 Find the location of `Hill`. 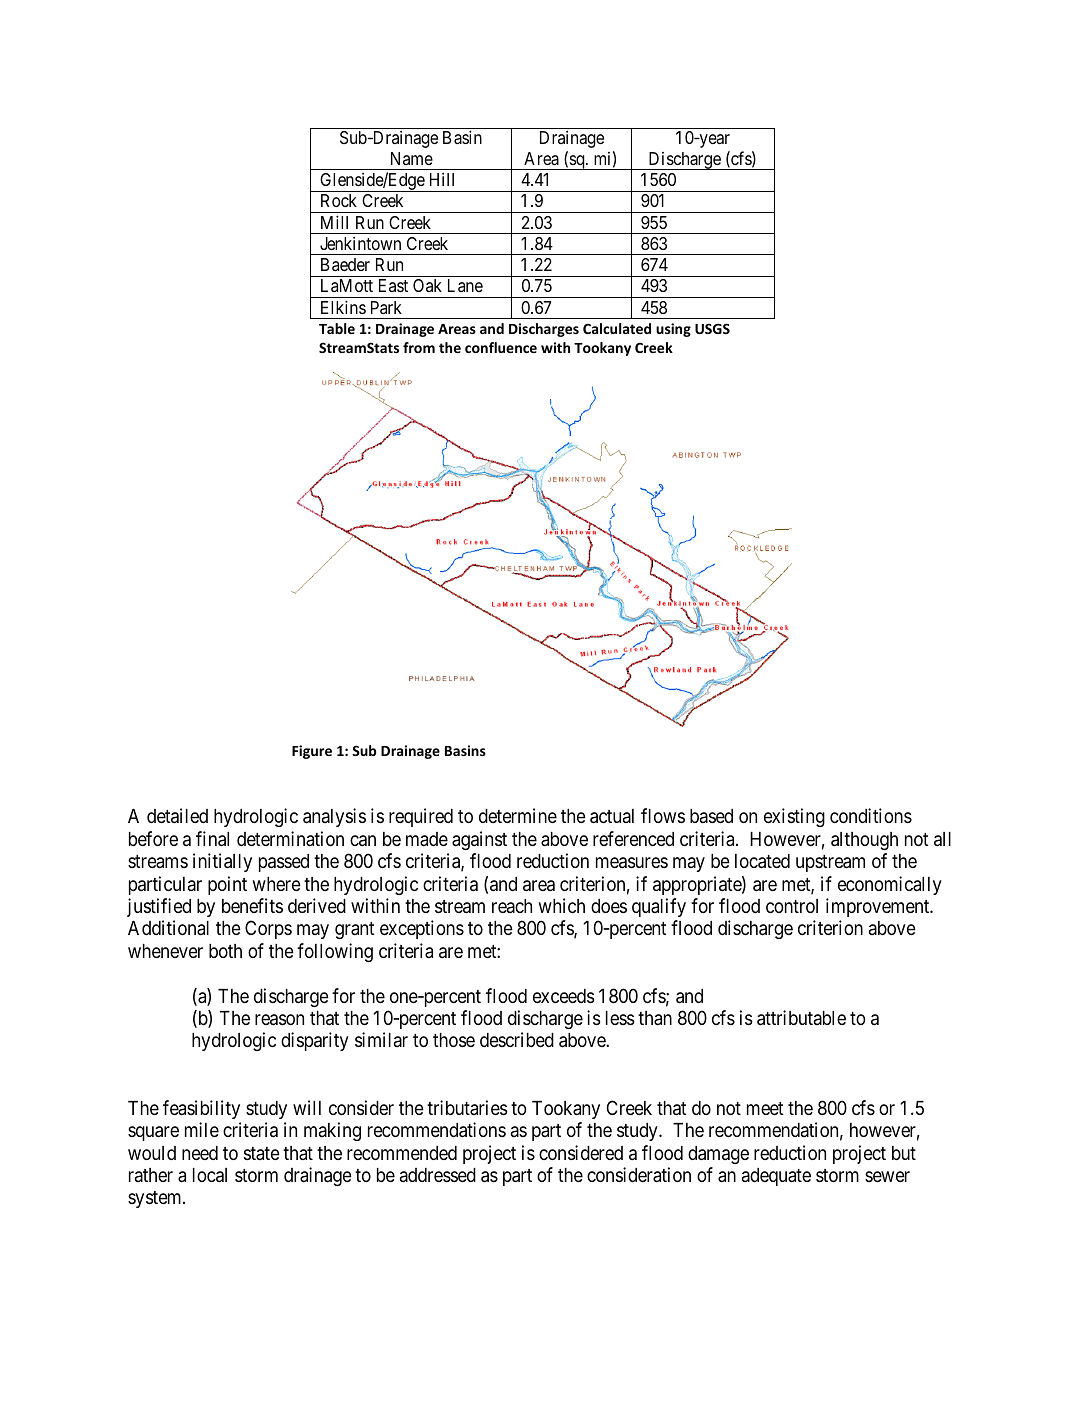

Hill is located at coordinates (442, 179).
